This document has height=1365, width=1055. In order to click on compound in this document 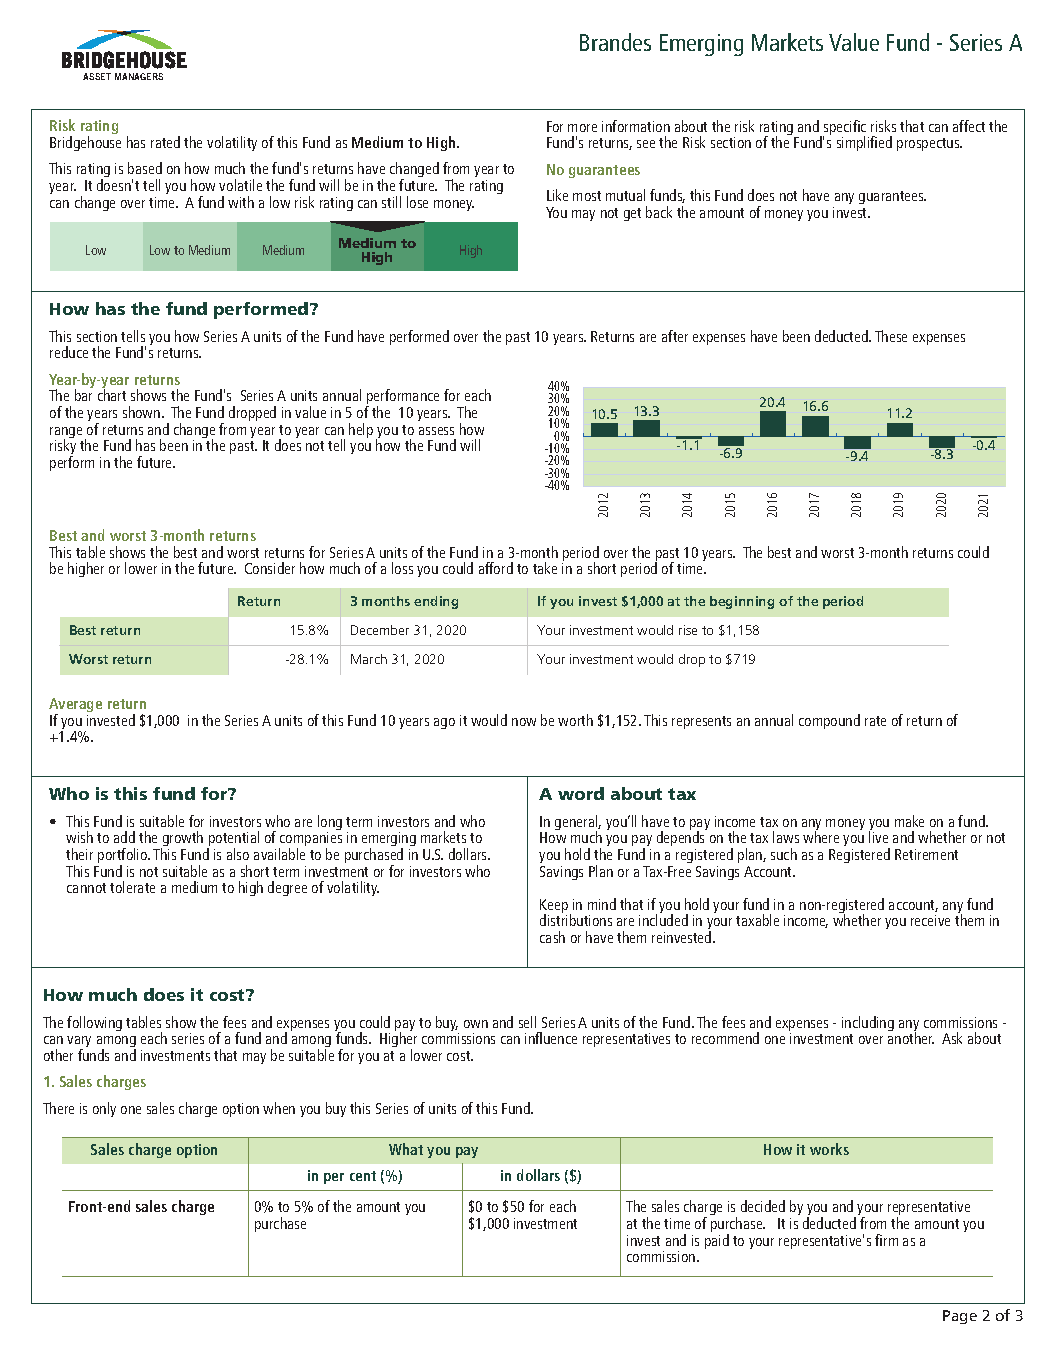, I will do `click(829, 721)`.
